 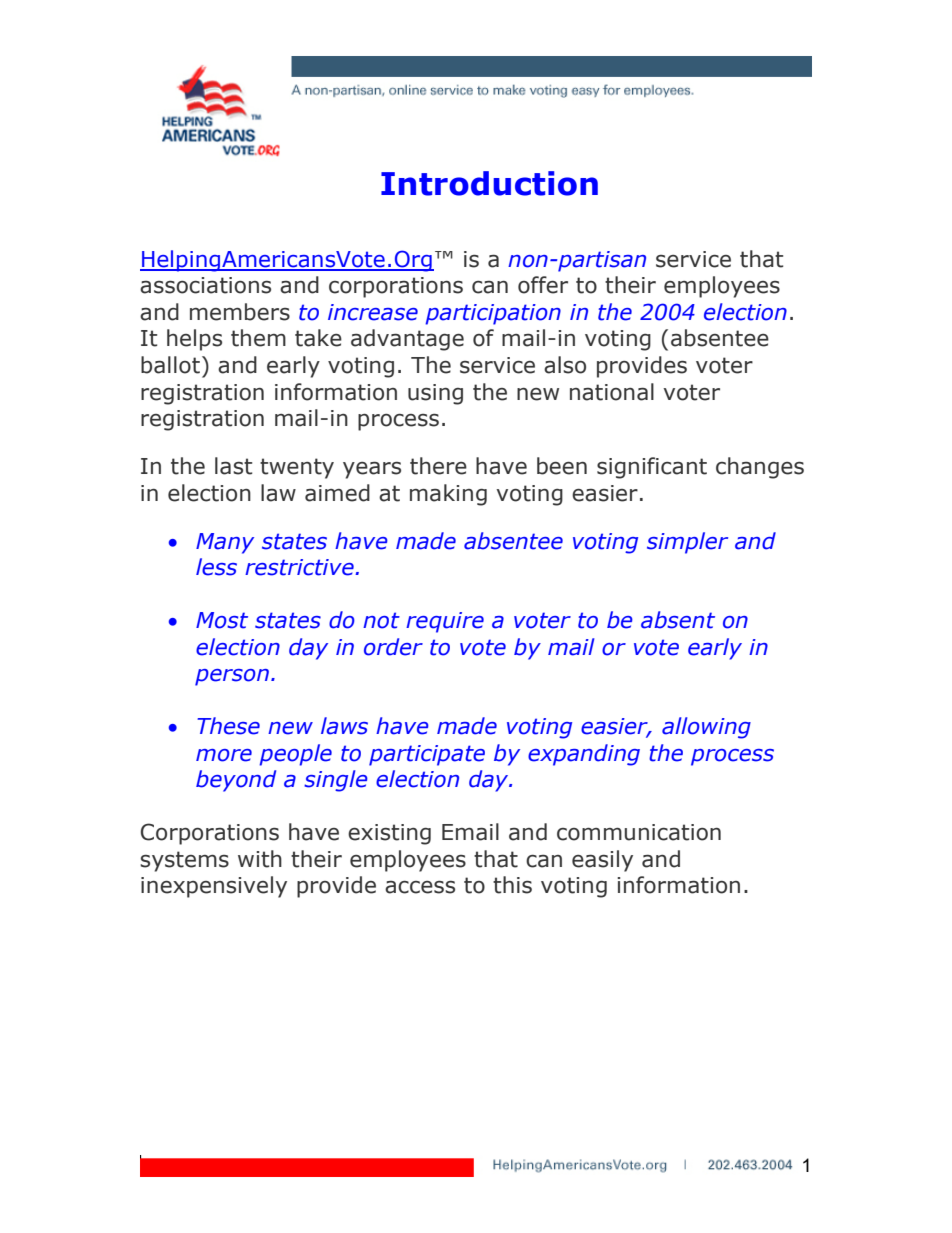 I want to click on Introduction, so click(x=489, y=183).
